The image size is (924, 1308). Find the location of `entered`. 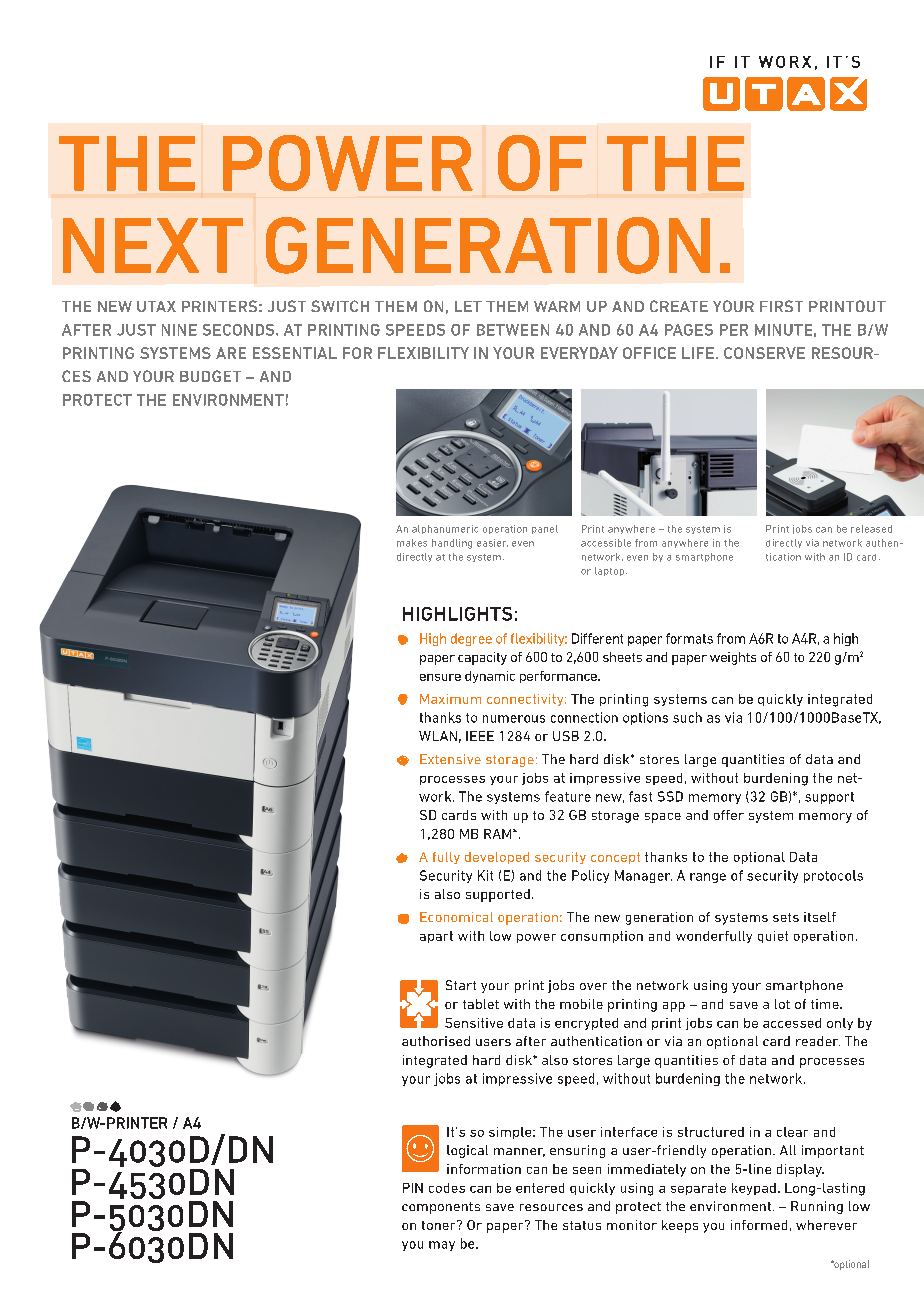

entered is located at coordinates (540, 1188).
